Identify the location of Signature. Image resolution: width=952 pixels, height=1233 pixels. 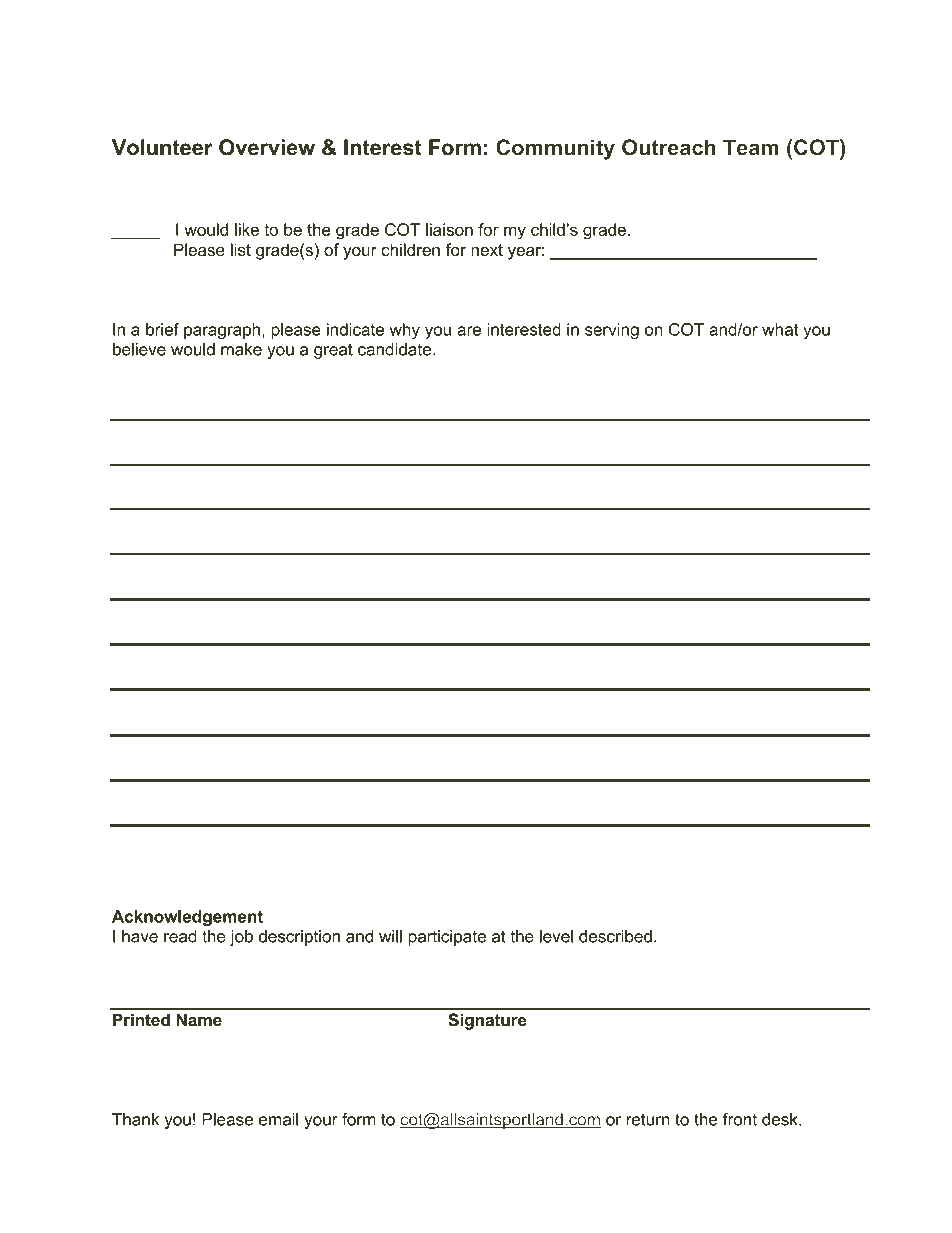
(487, 1021).
